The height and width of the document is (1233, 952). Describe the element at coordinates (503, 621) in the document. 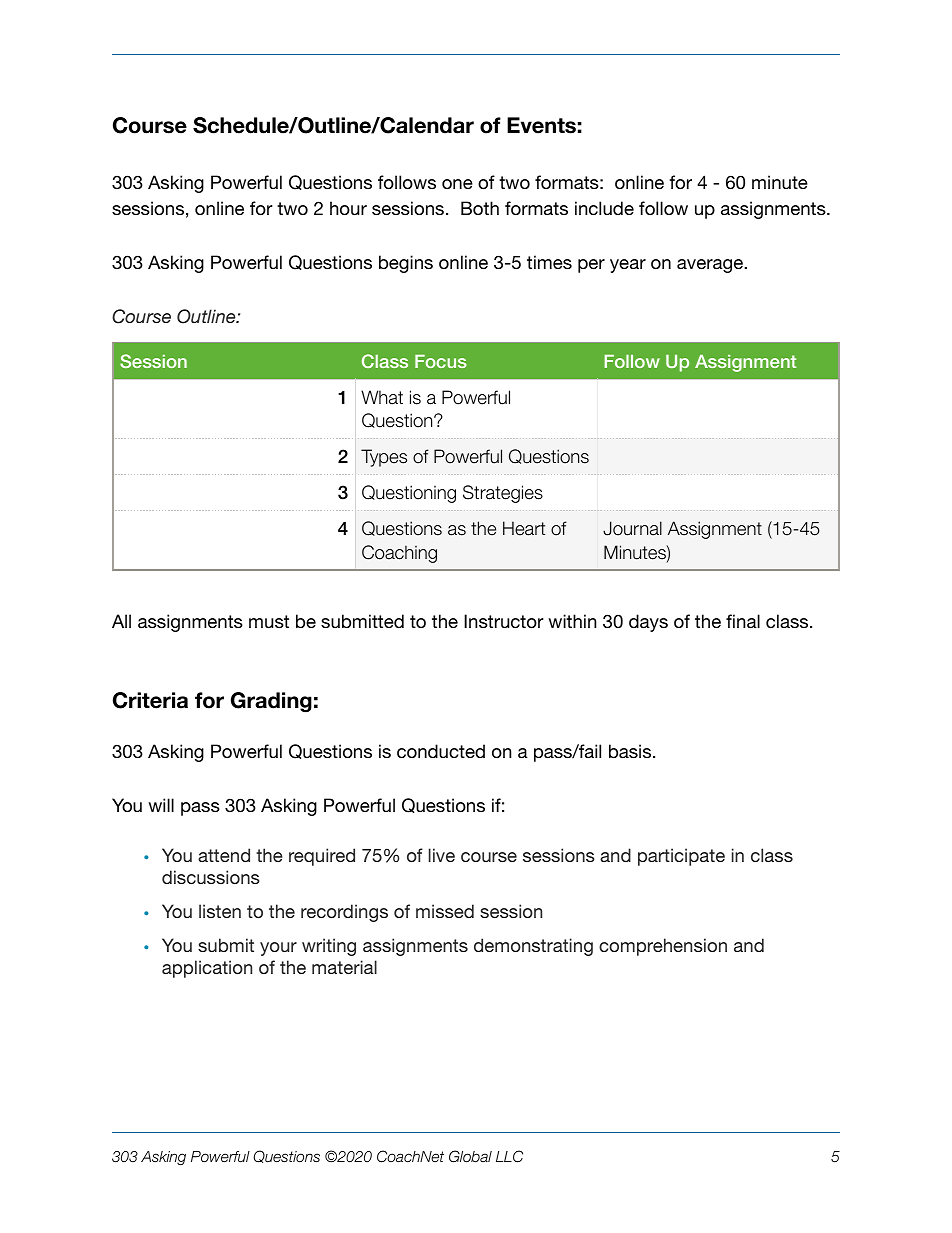

I see `Instructor` at that location.
